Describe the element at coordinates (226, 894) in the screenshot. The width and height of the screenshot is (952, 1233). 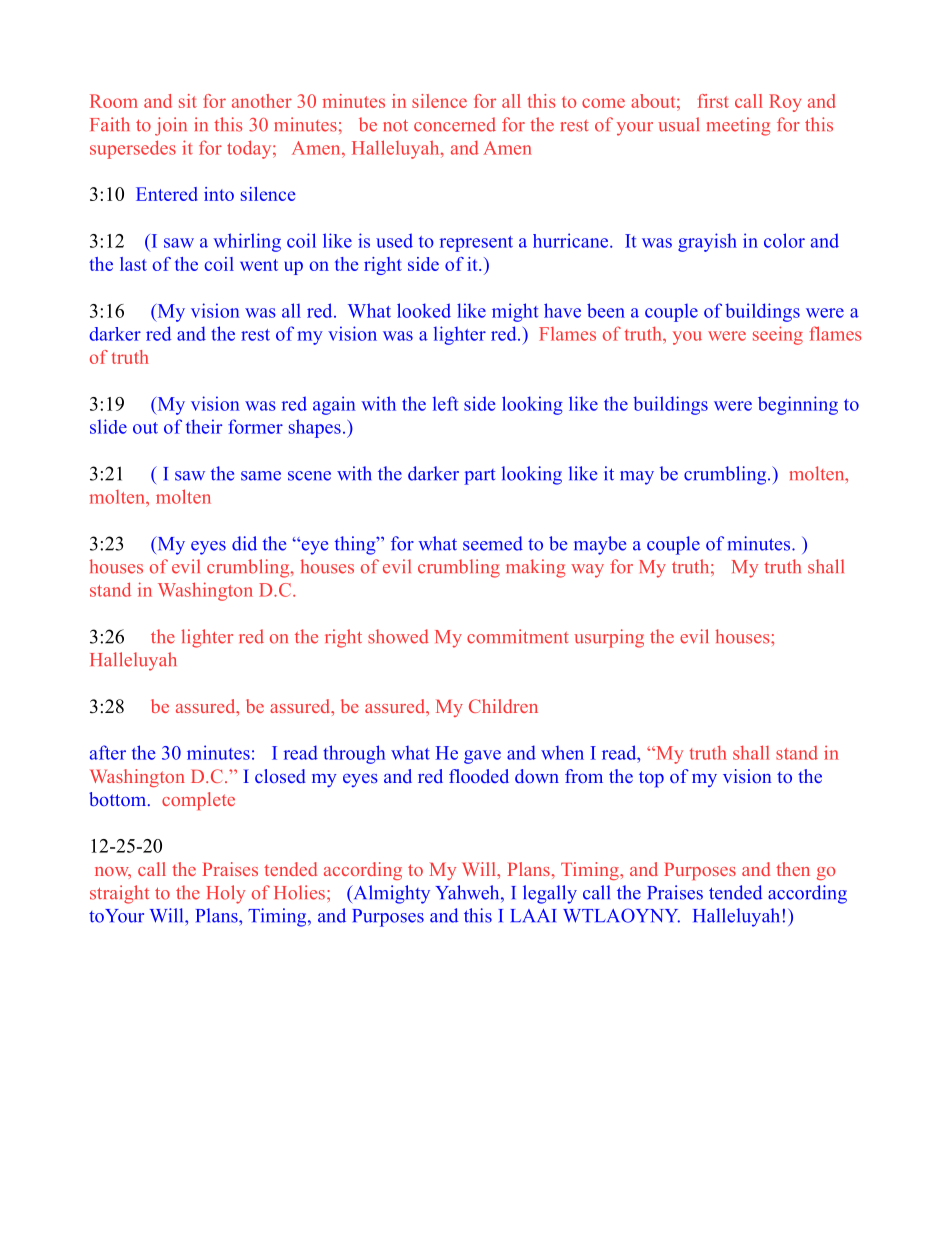
I see `Holy` at that location.
